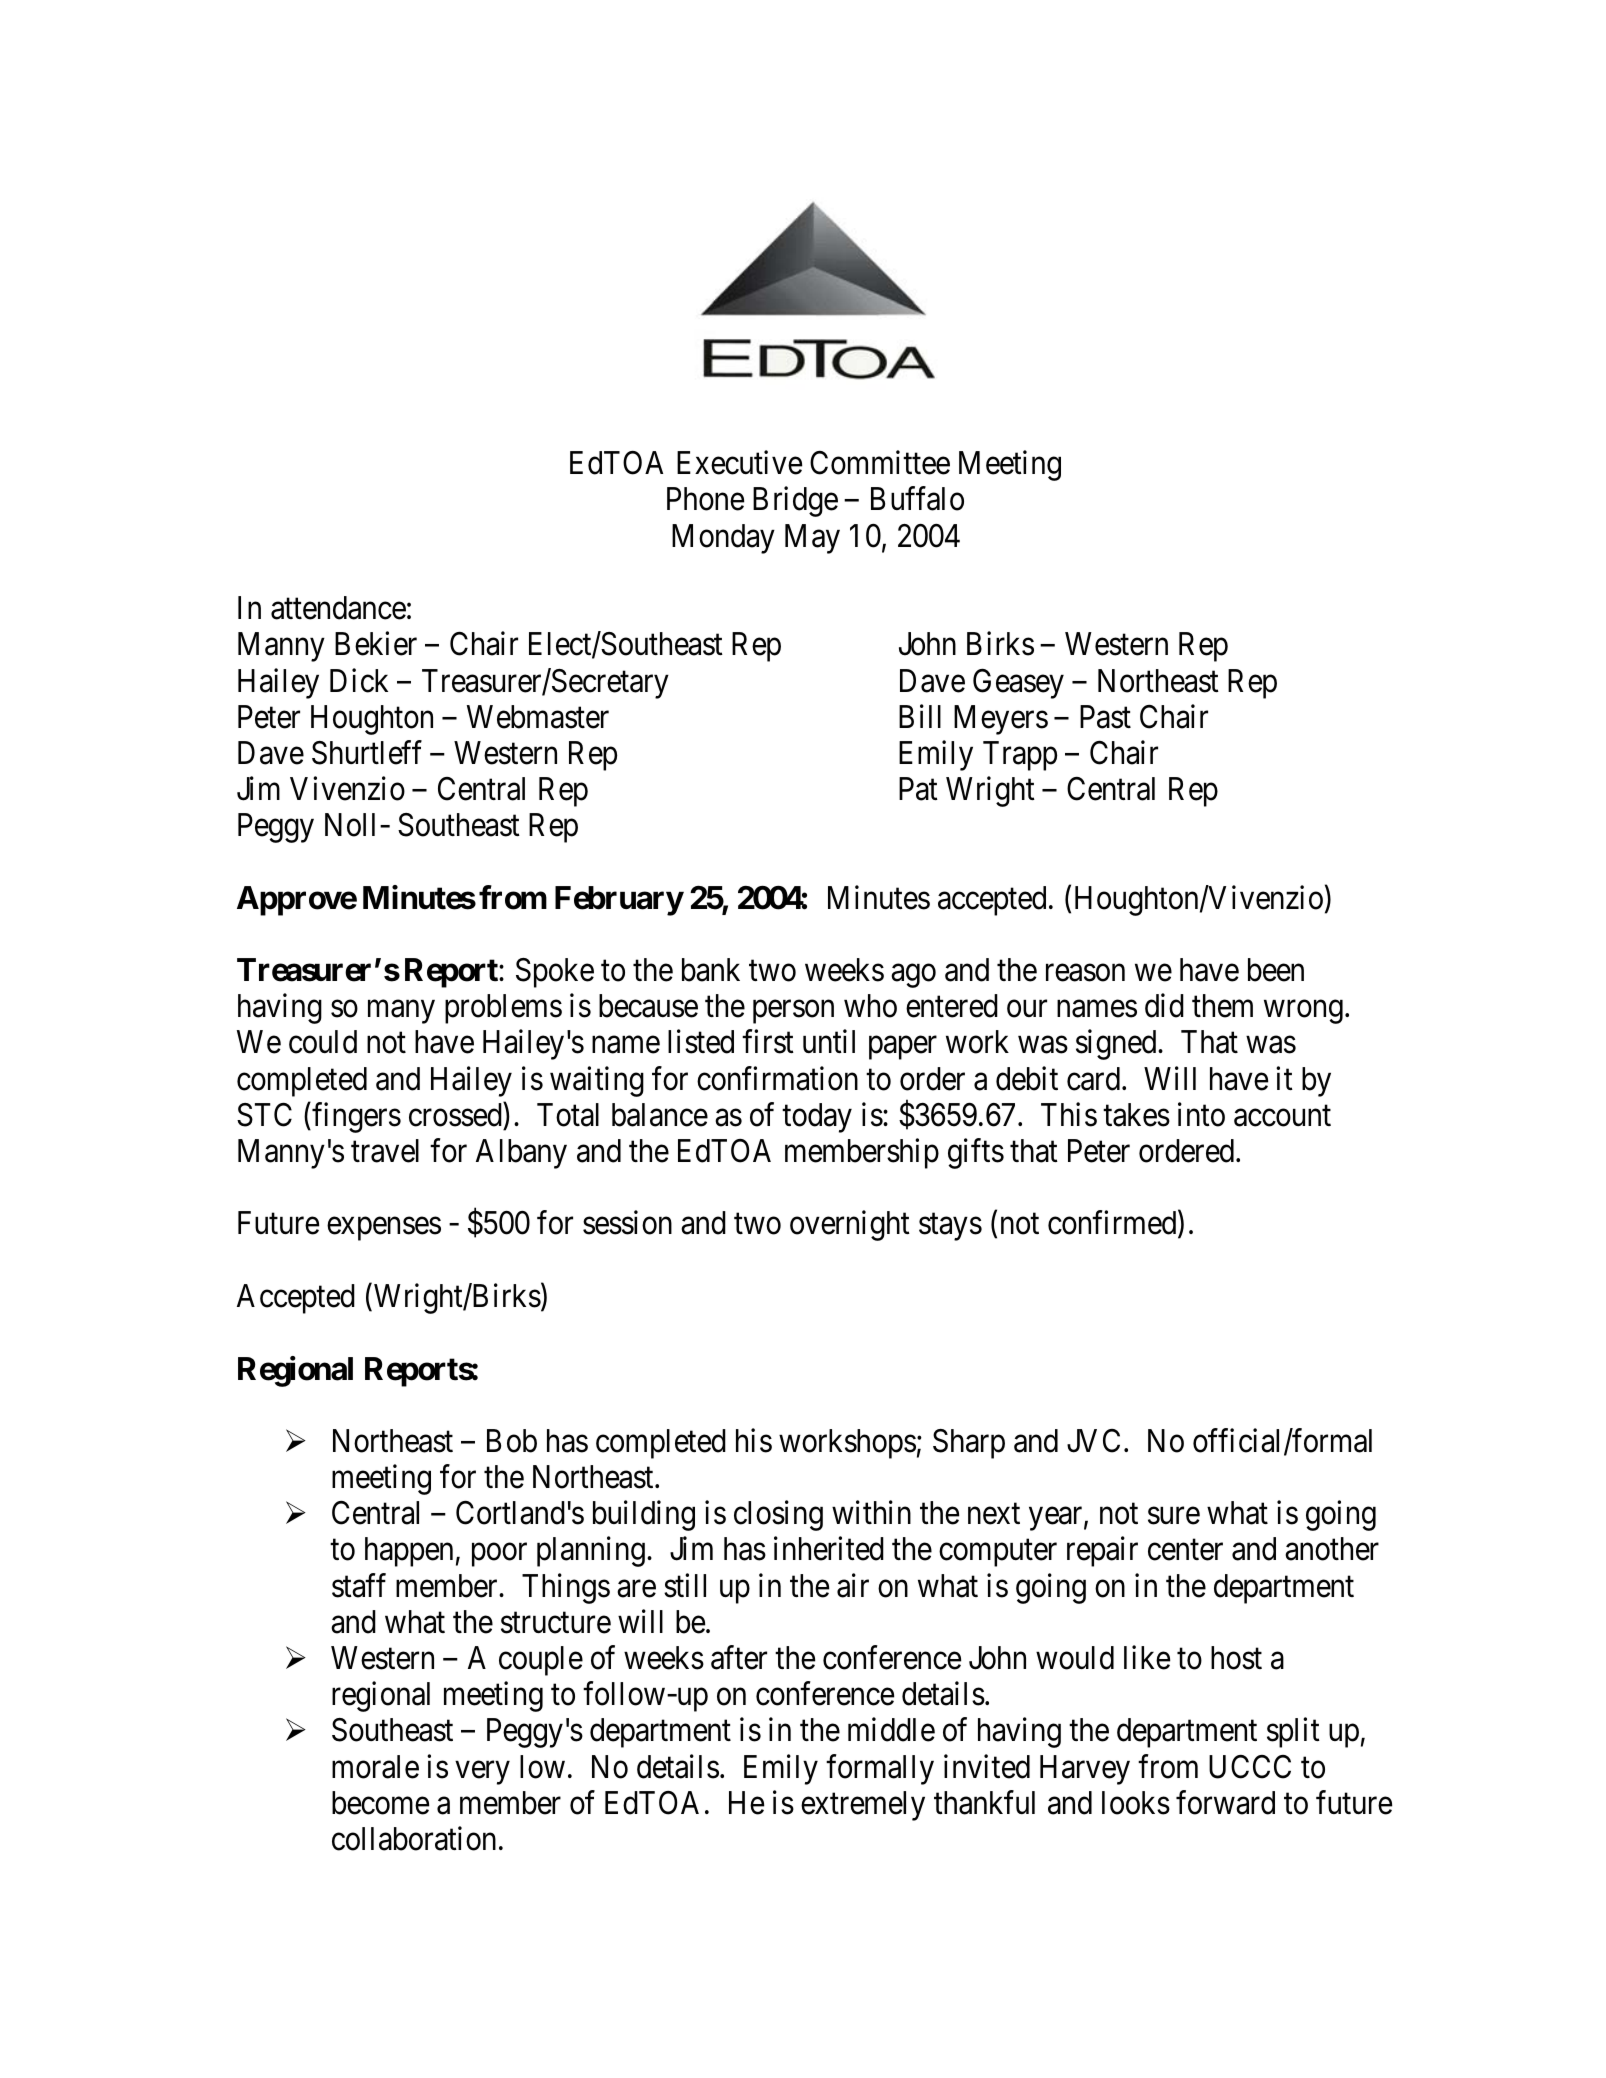  Describe the element at coordinates (380, 1803) in the screenshot. I see `become` at that location.
